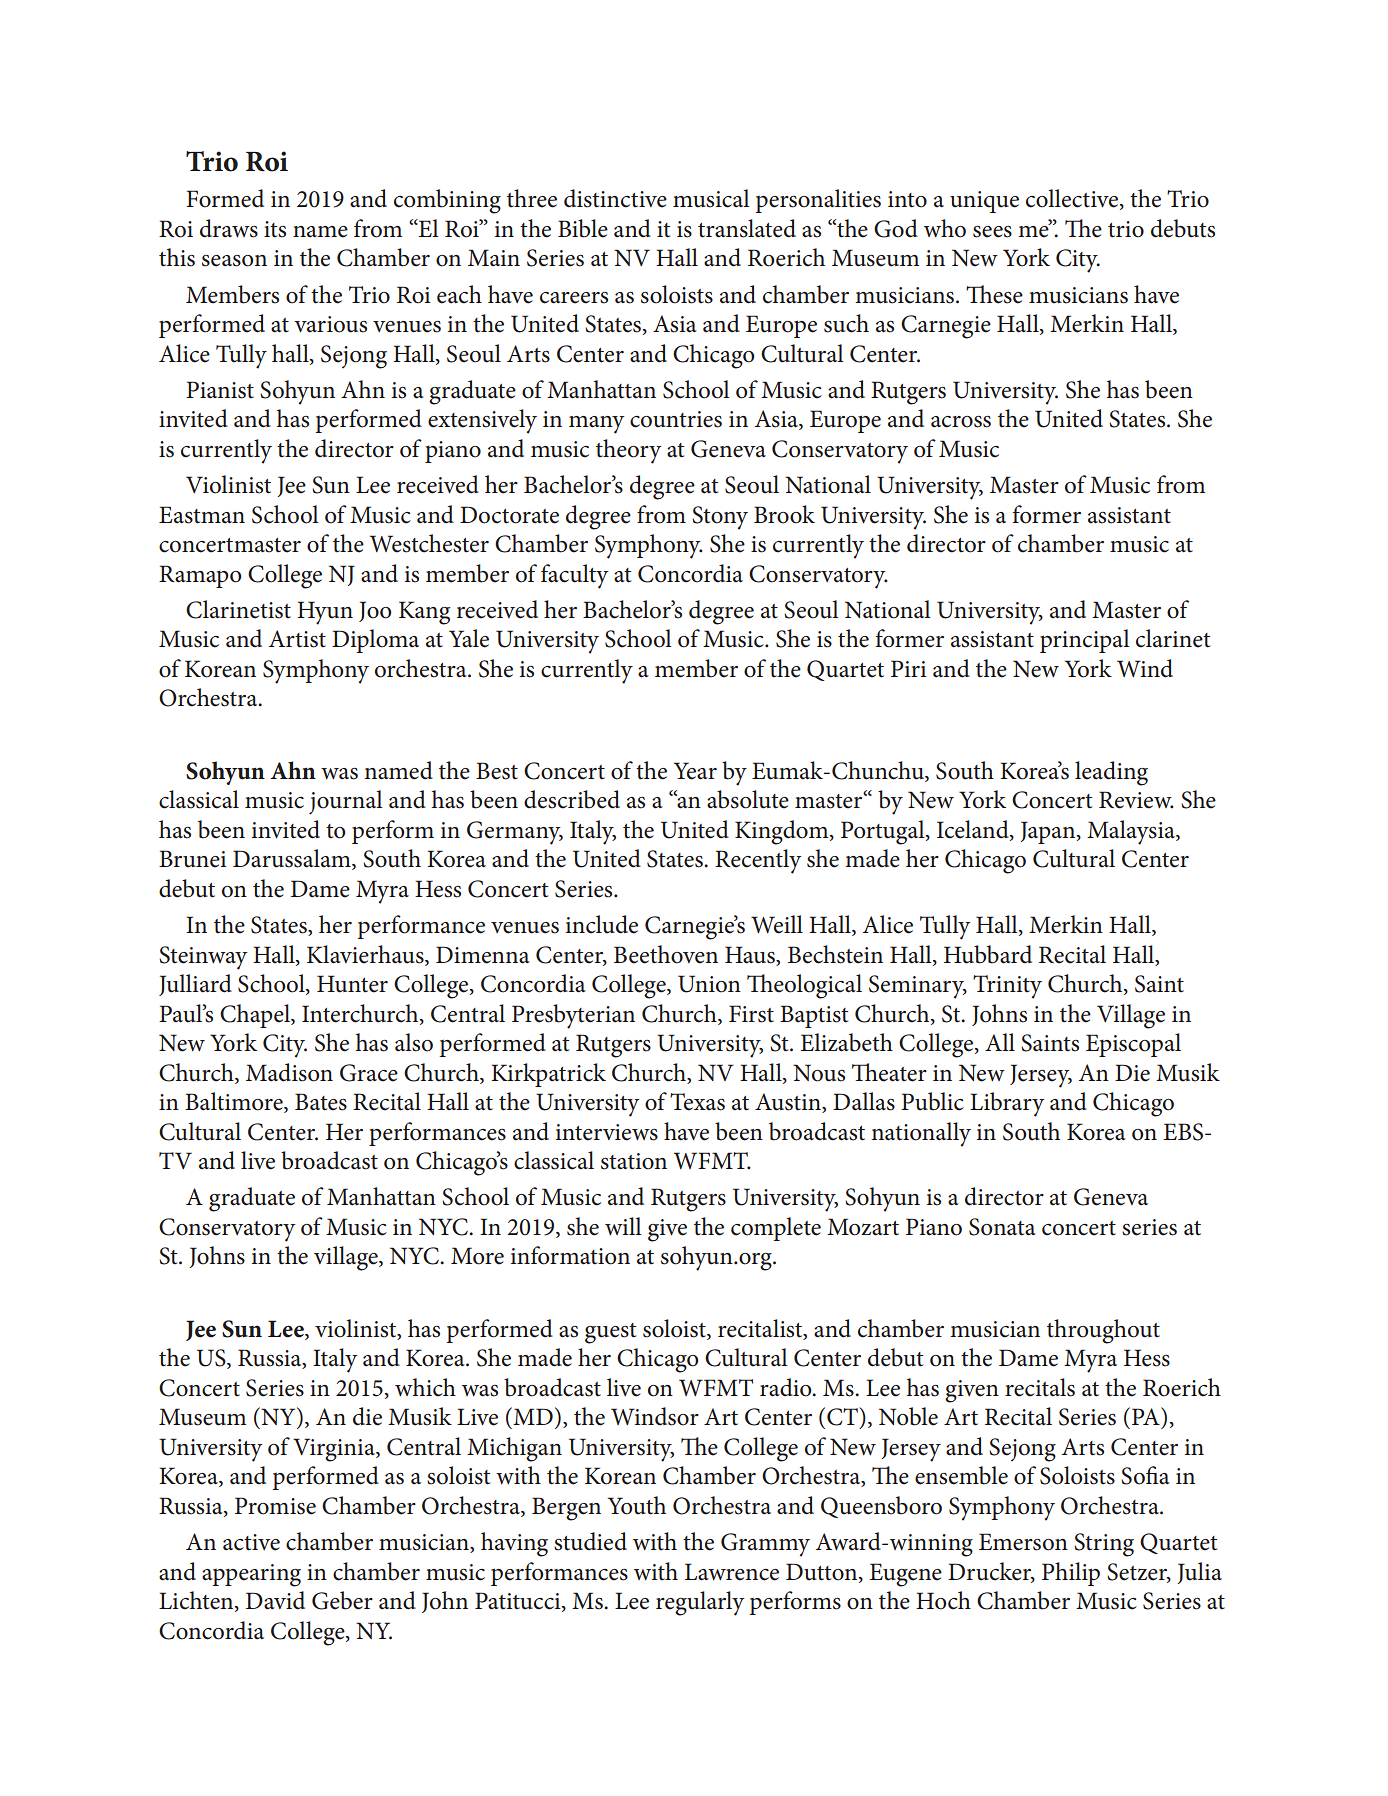 The height and width of the screenshot is (1796, 1388). What do you see at coordinates (251, 1575) in the screenshot?
I see `appearing` at bounding box center [251, 1575].
